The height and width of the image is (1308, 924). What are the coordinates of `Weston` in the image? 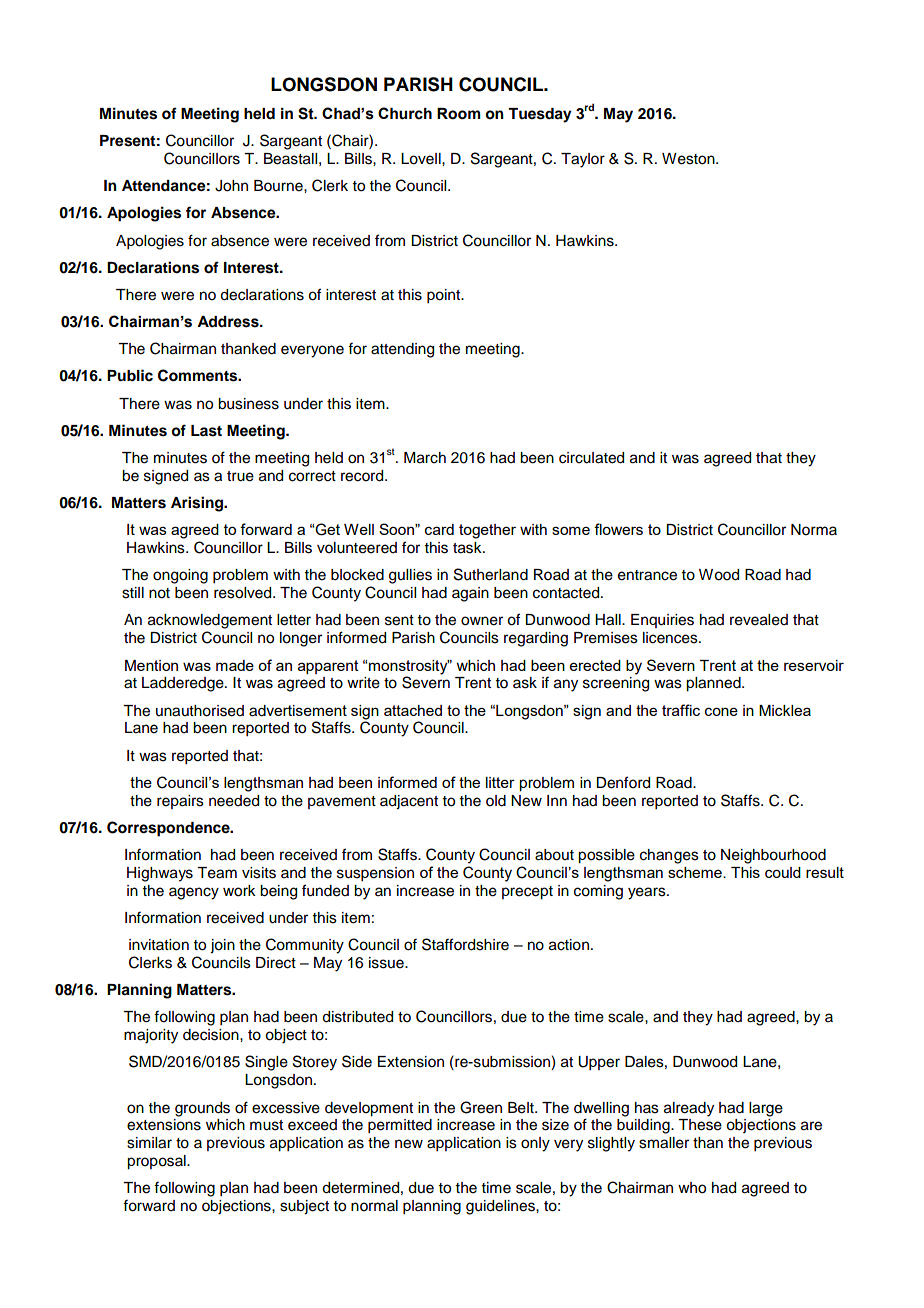 It's located at (689, 159).
